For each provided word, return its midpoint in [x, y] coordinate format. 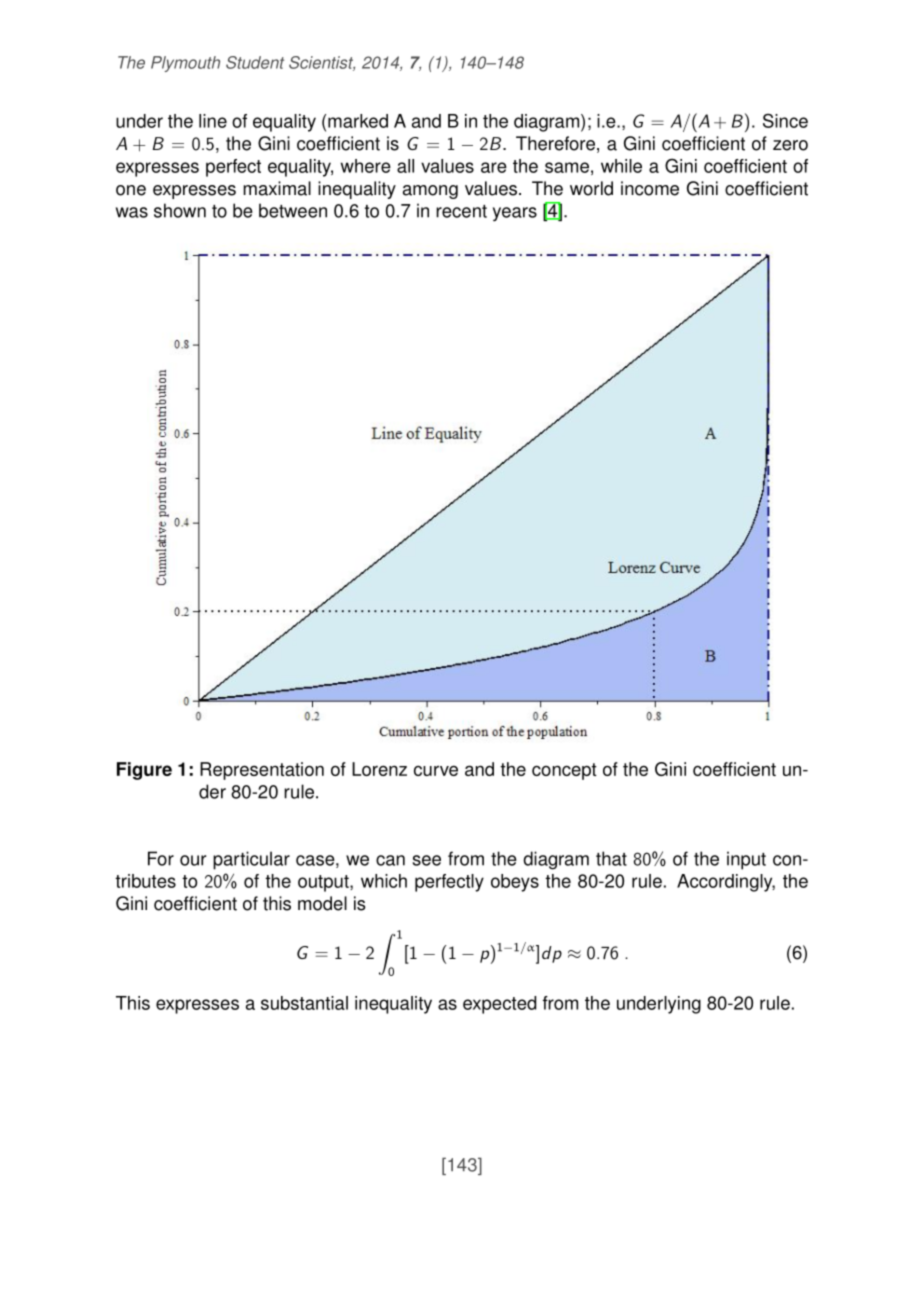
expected [499, 1005]
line [213, 121]
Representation [262, 771]
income [650, 188]
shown [180, 210]
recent [461, 211]
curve [436, 770]
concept [564, 771]
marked [358, 121]
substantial [304, 1003]
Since [785, 120]
